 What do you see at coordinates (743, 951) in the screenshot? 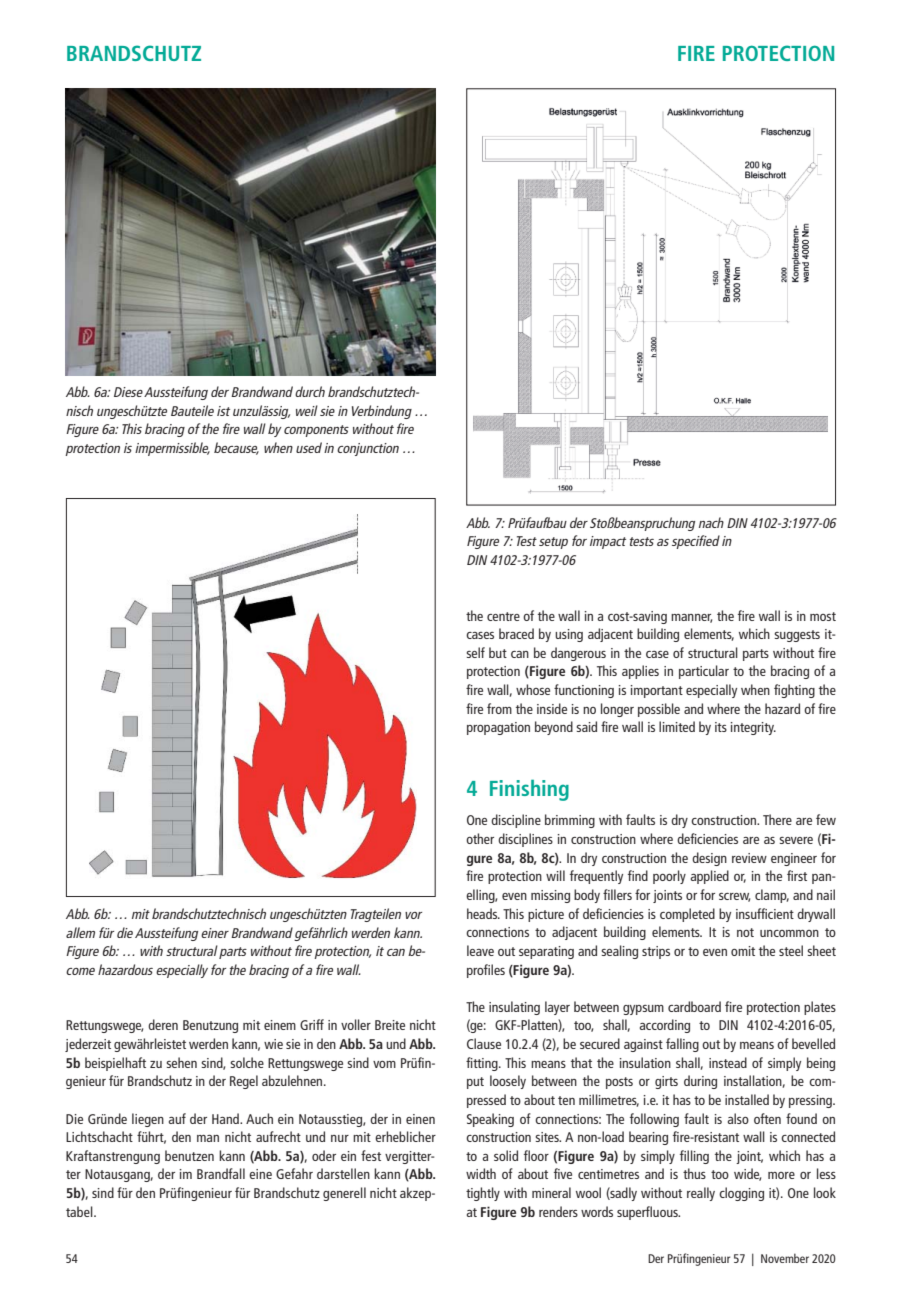
I see `omit` at bounding box center [743, 951].
